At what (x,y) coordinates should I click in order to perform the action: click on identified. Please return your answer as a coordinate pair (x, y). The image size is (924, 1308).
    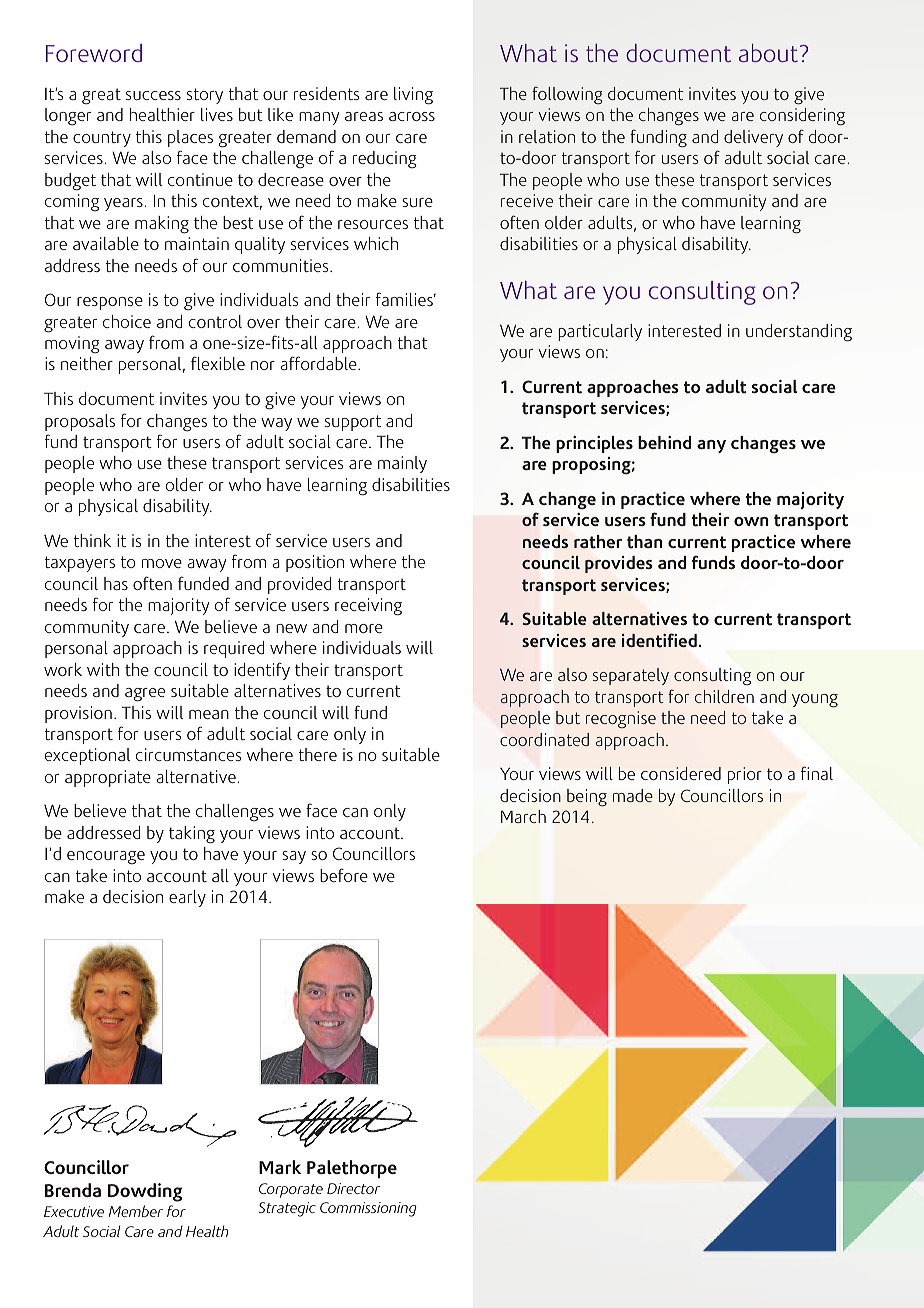
    Looking at the image, I should click on (659, 640).
